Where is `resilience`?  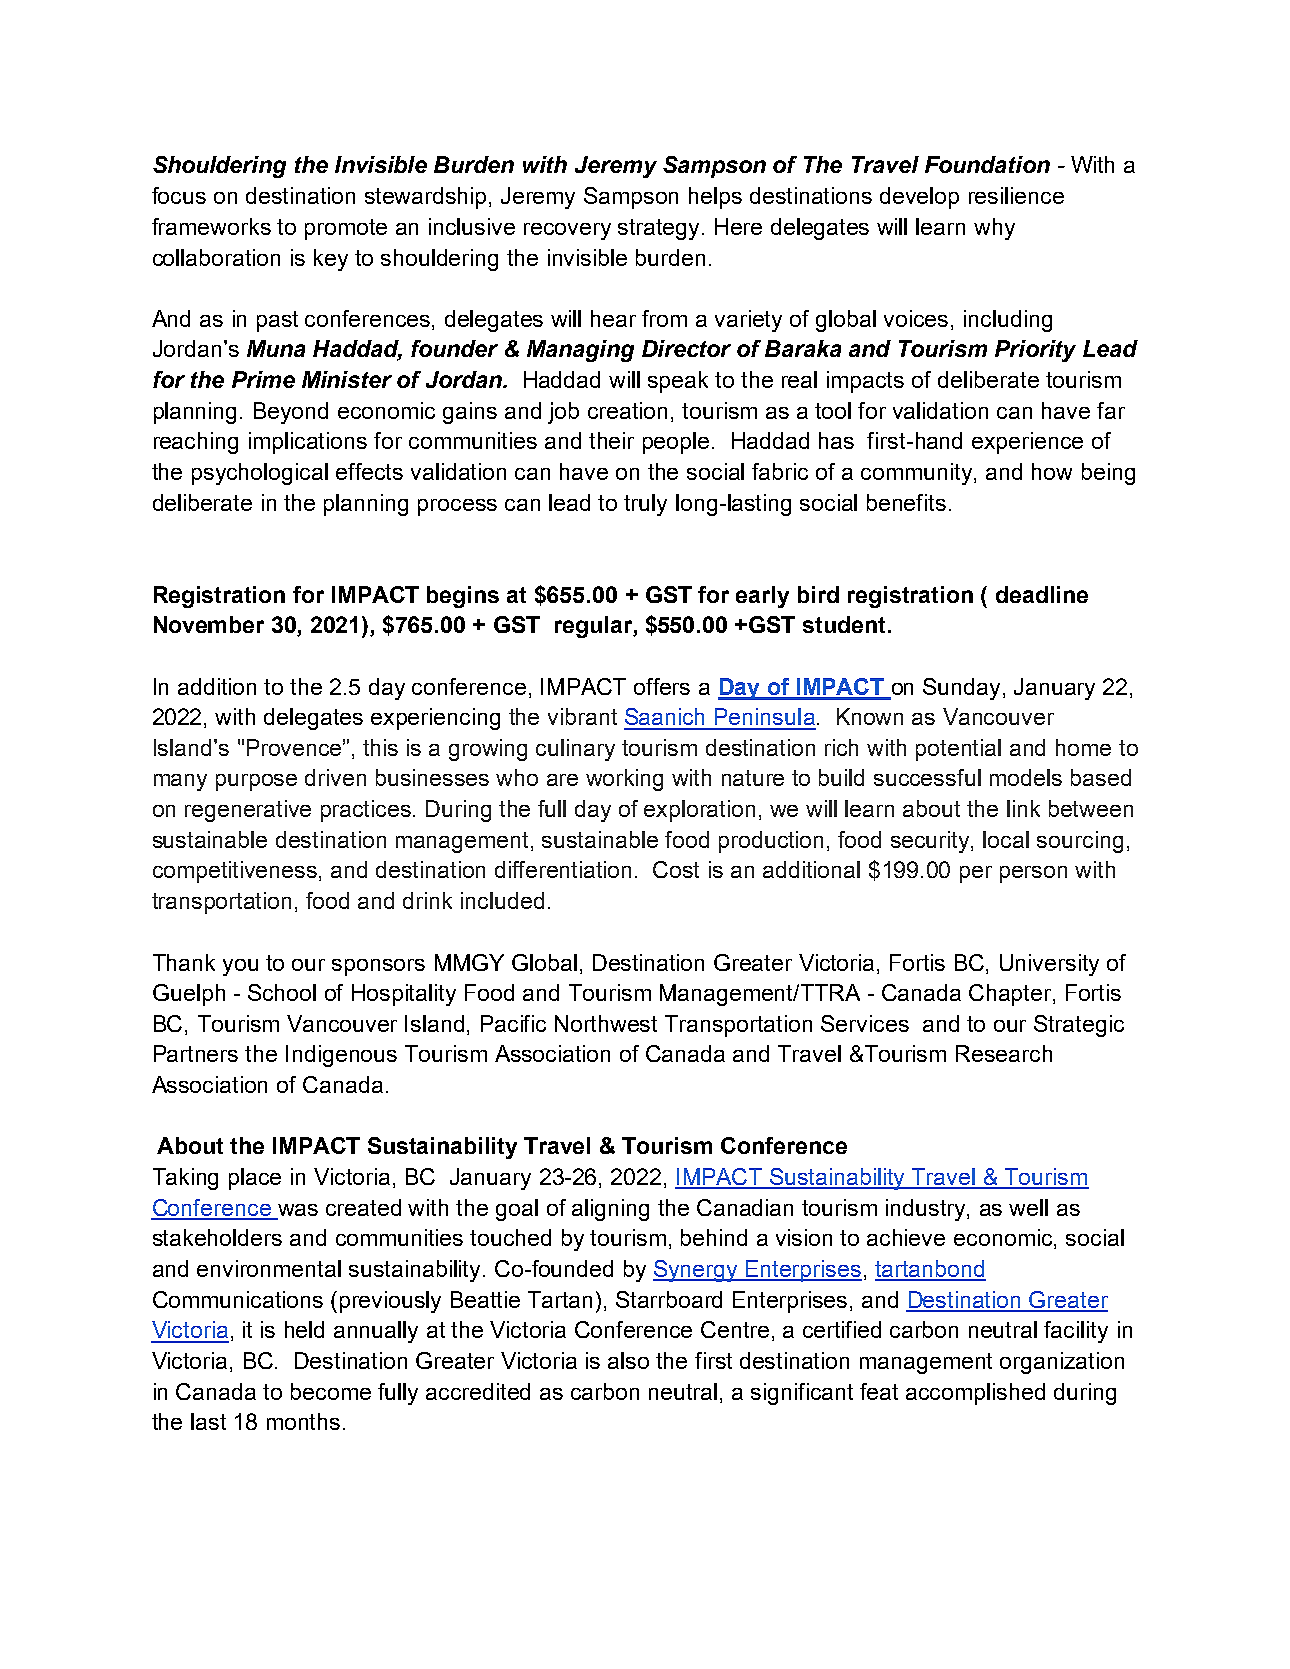
resilience is located at coordinates (1016, 195).
